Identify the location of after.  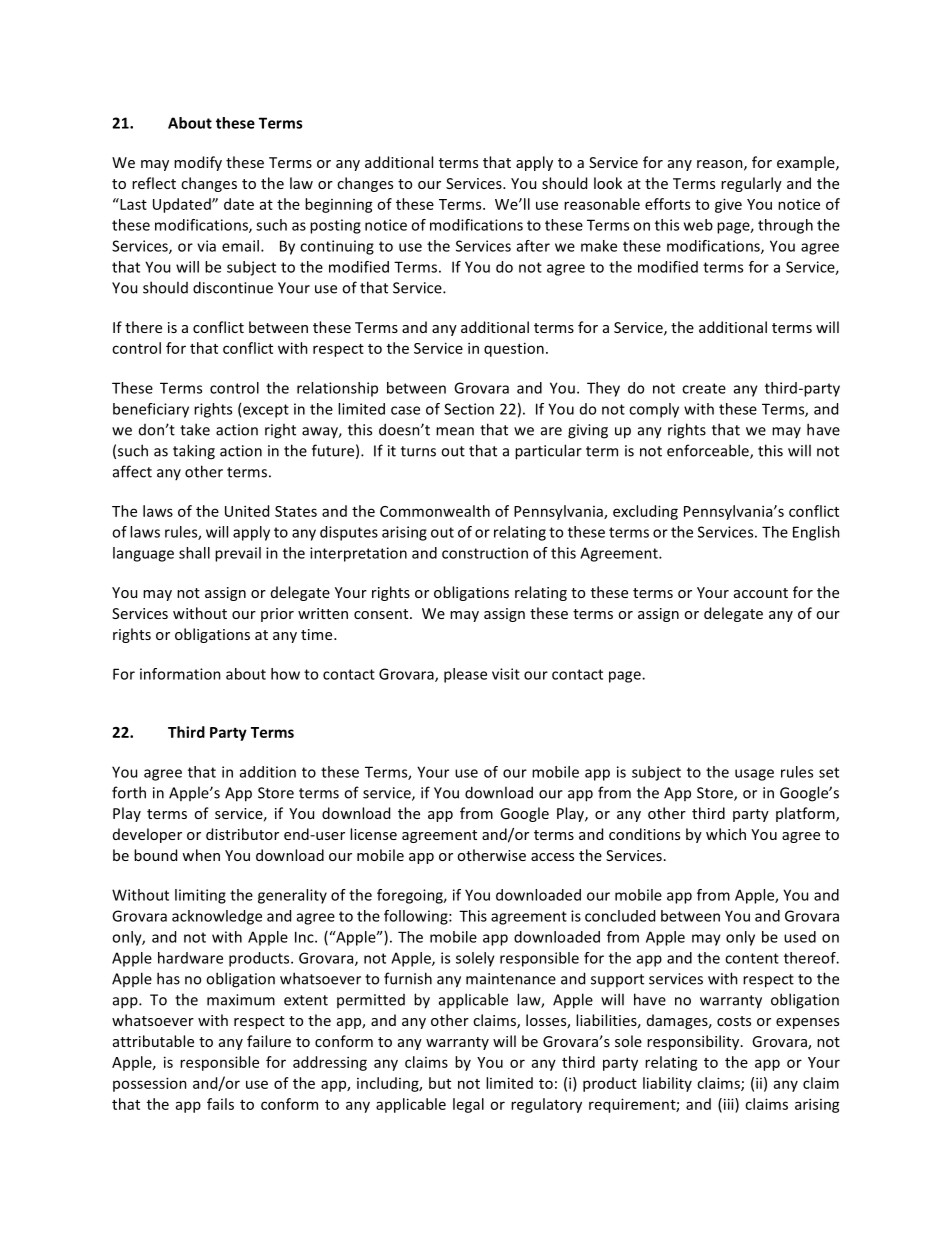
(533, 246).
